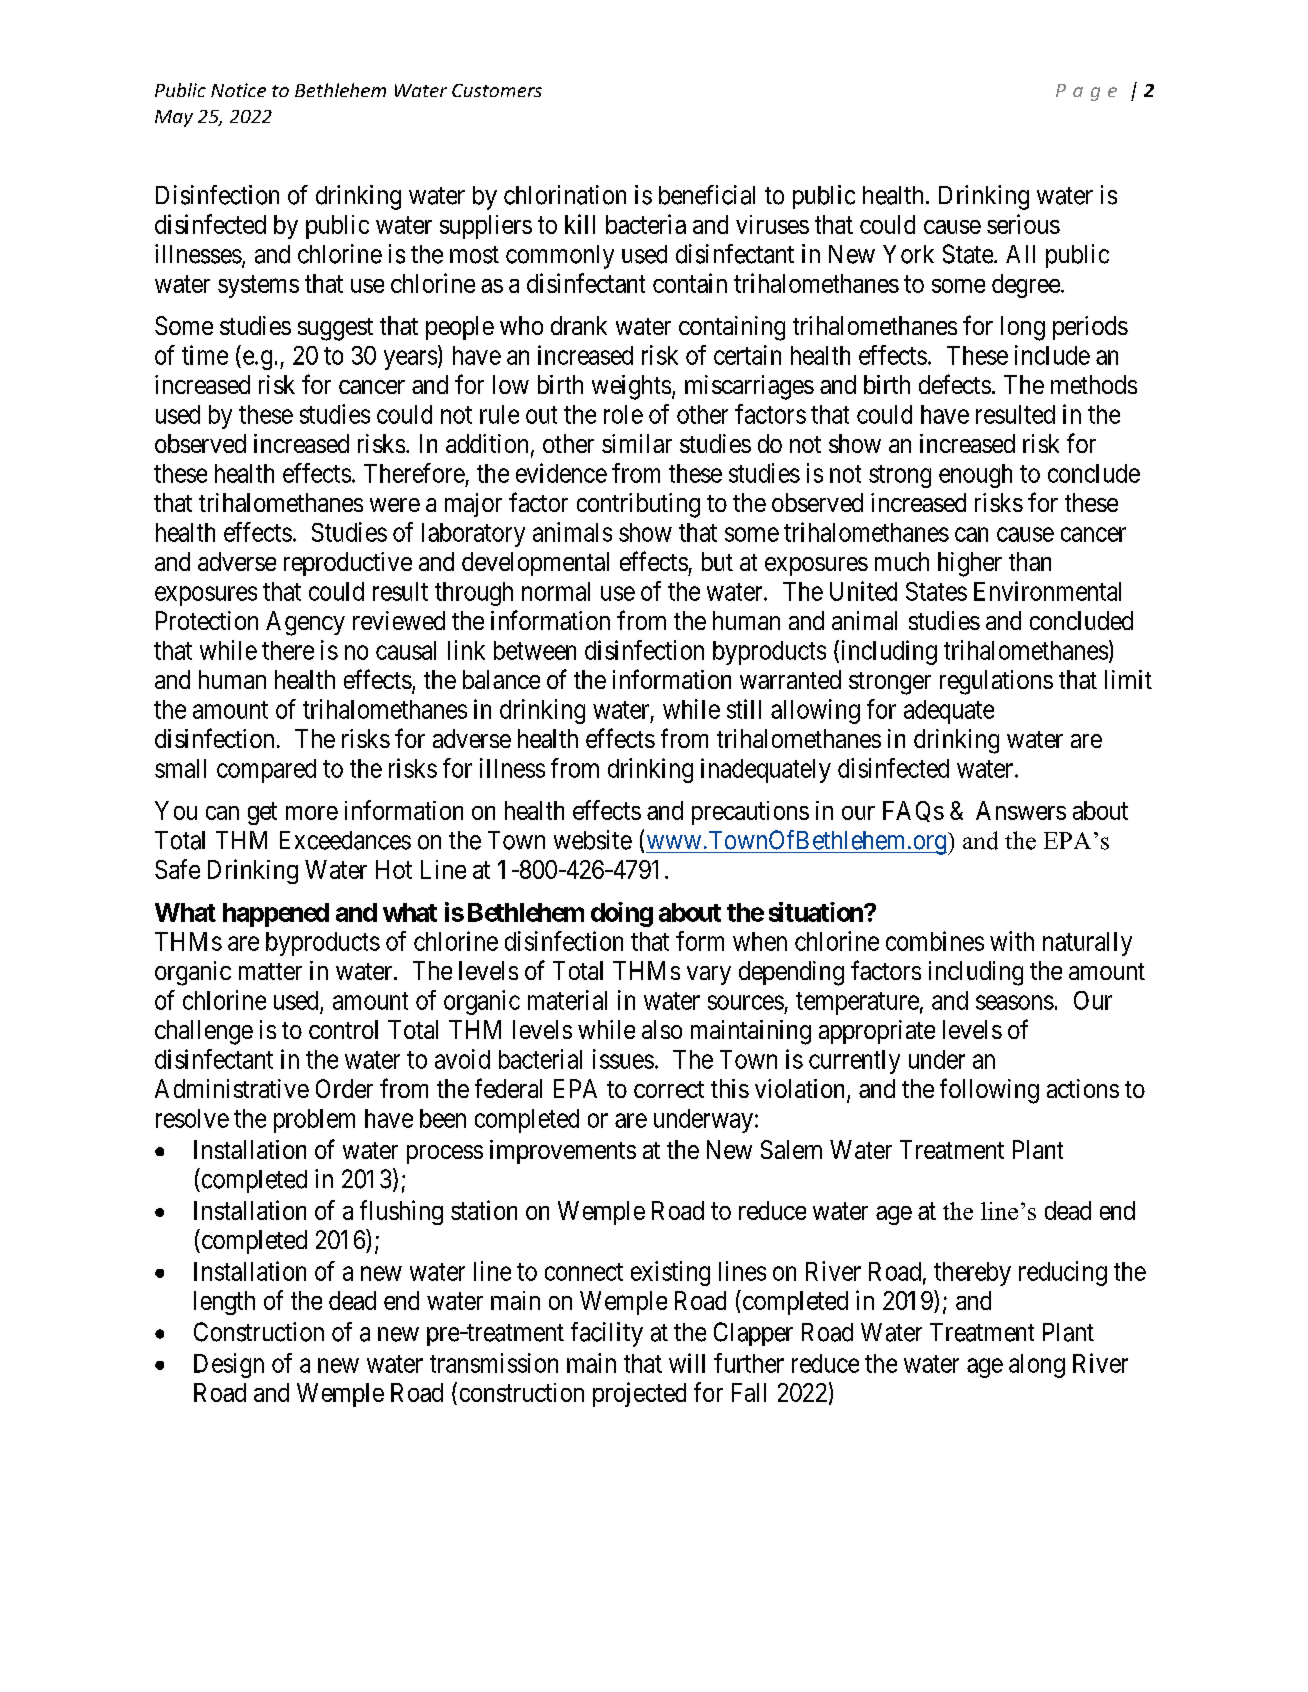  I want to click on compared, so click(266, 771).
